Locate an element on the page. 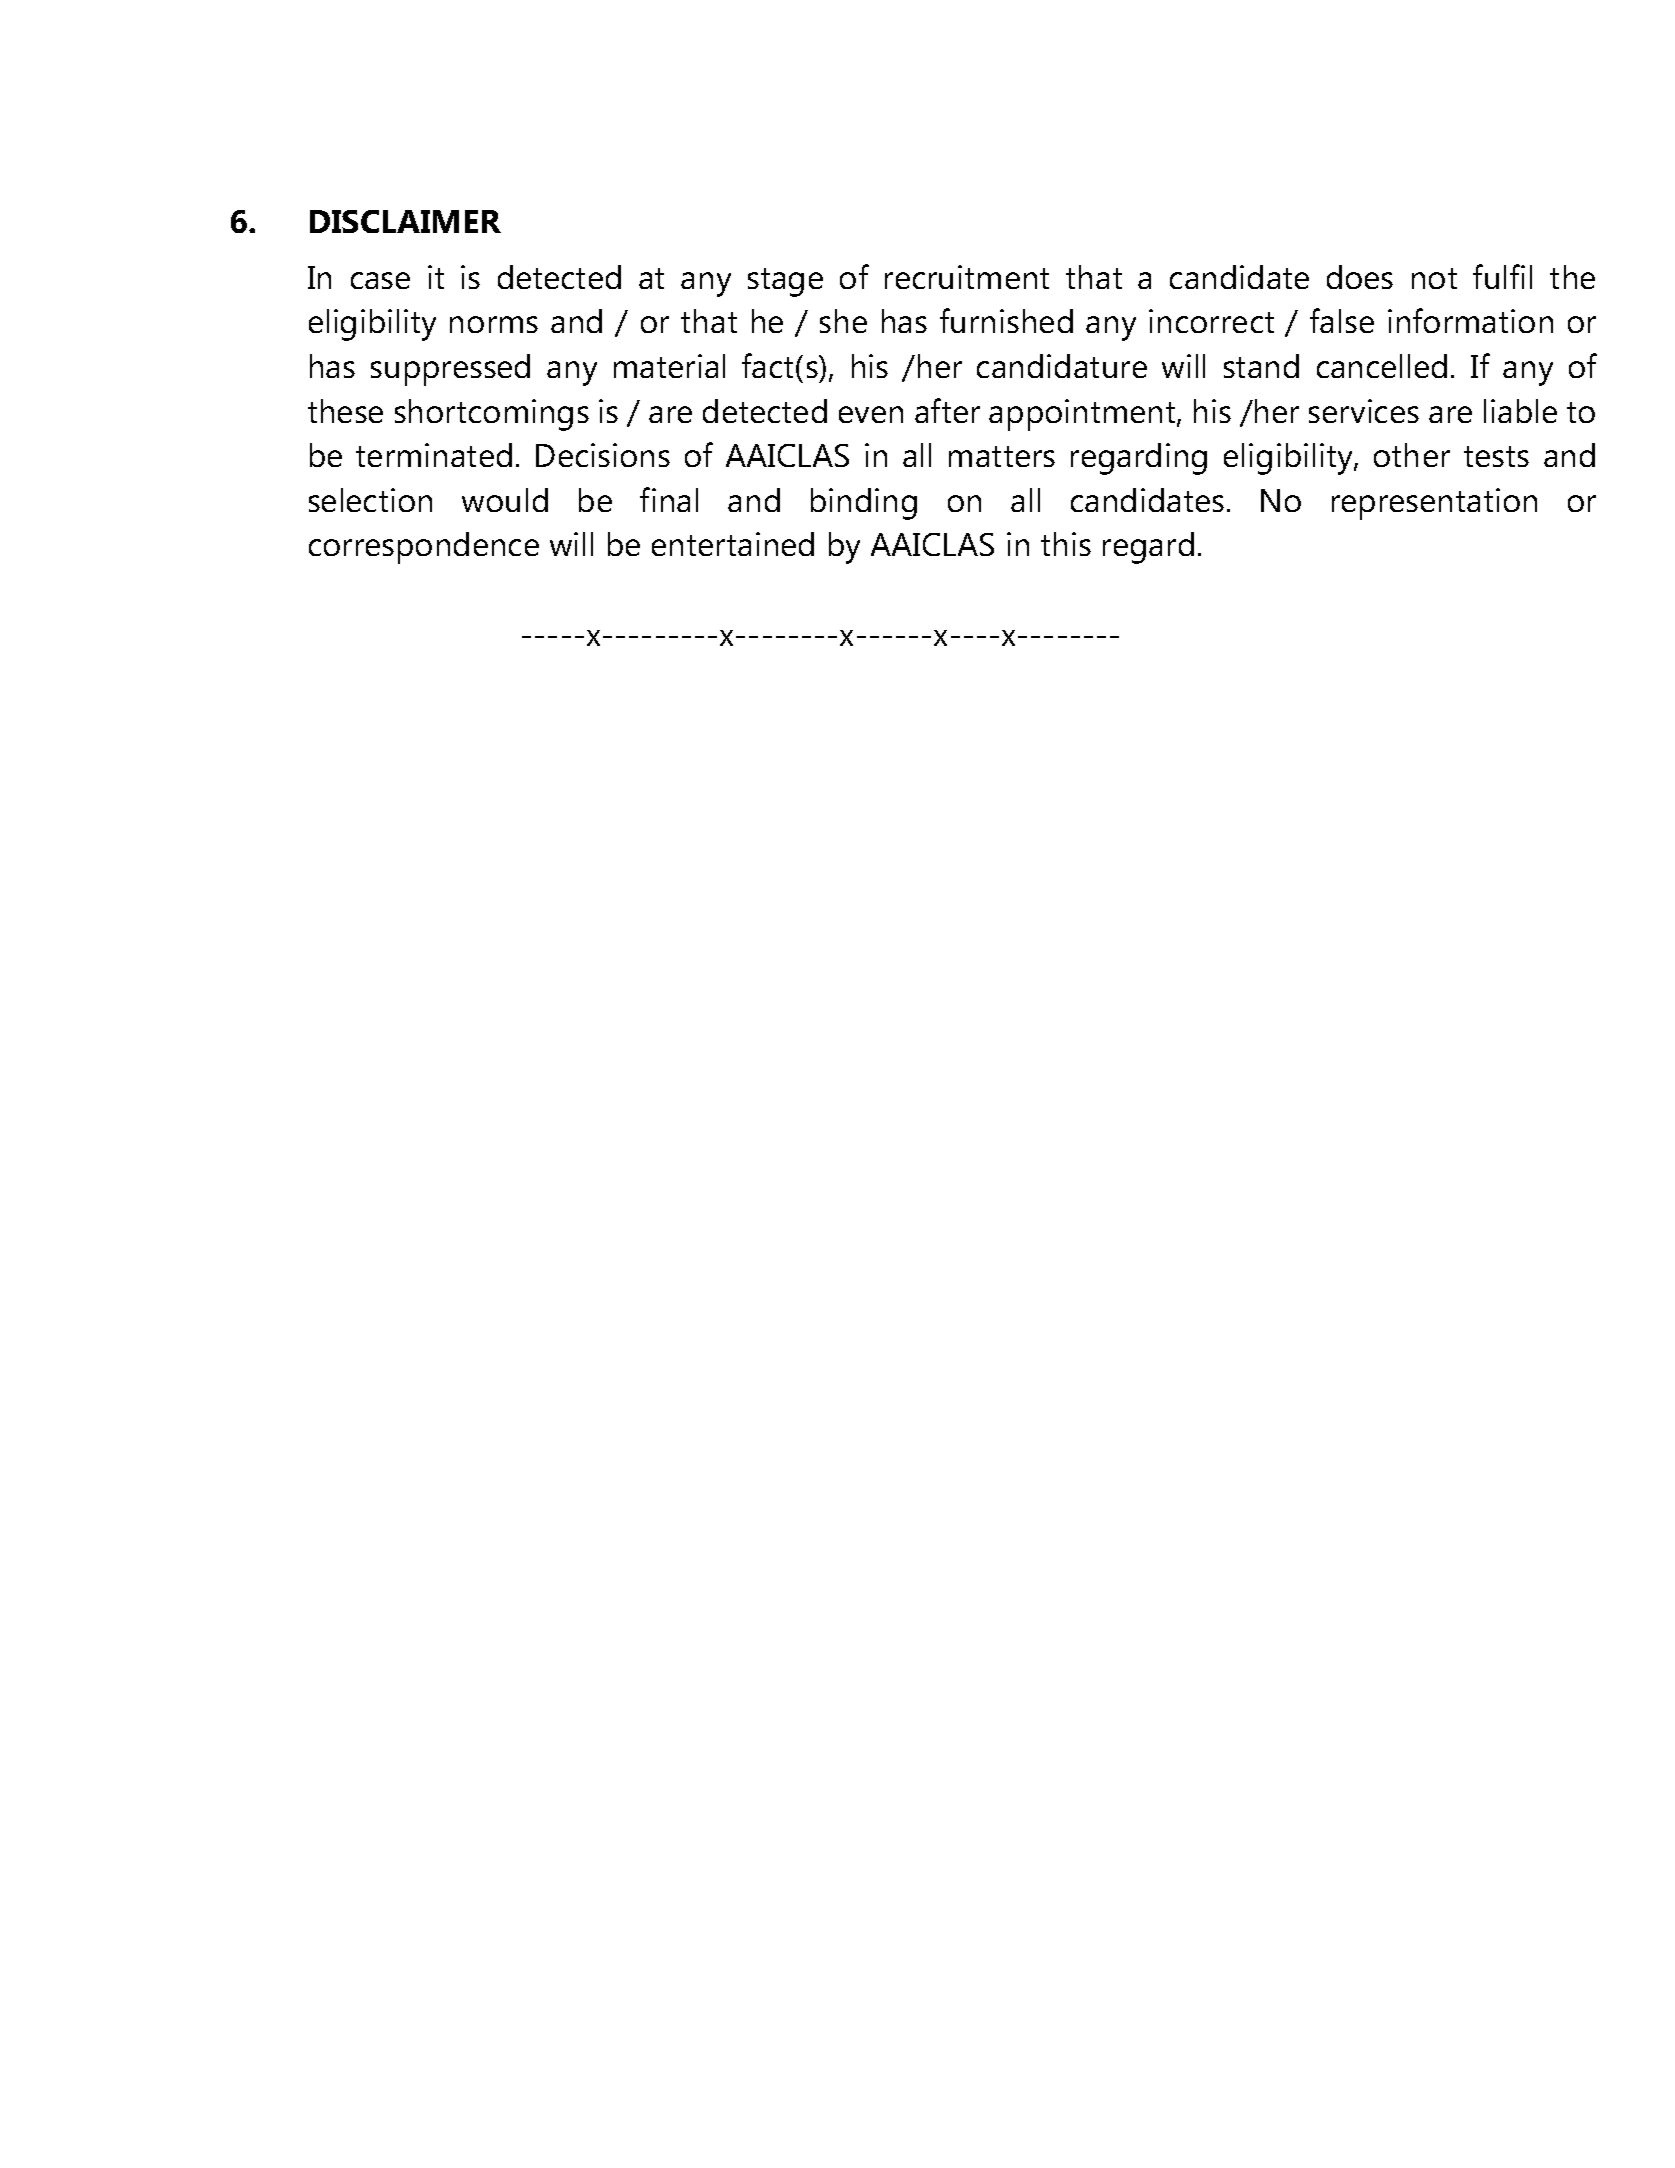 The width and height of the page is (1675, 2168). terminated is located at coordinates (434, 455).
